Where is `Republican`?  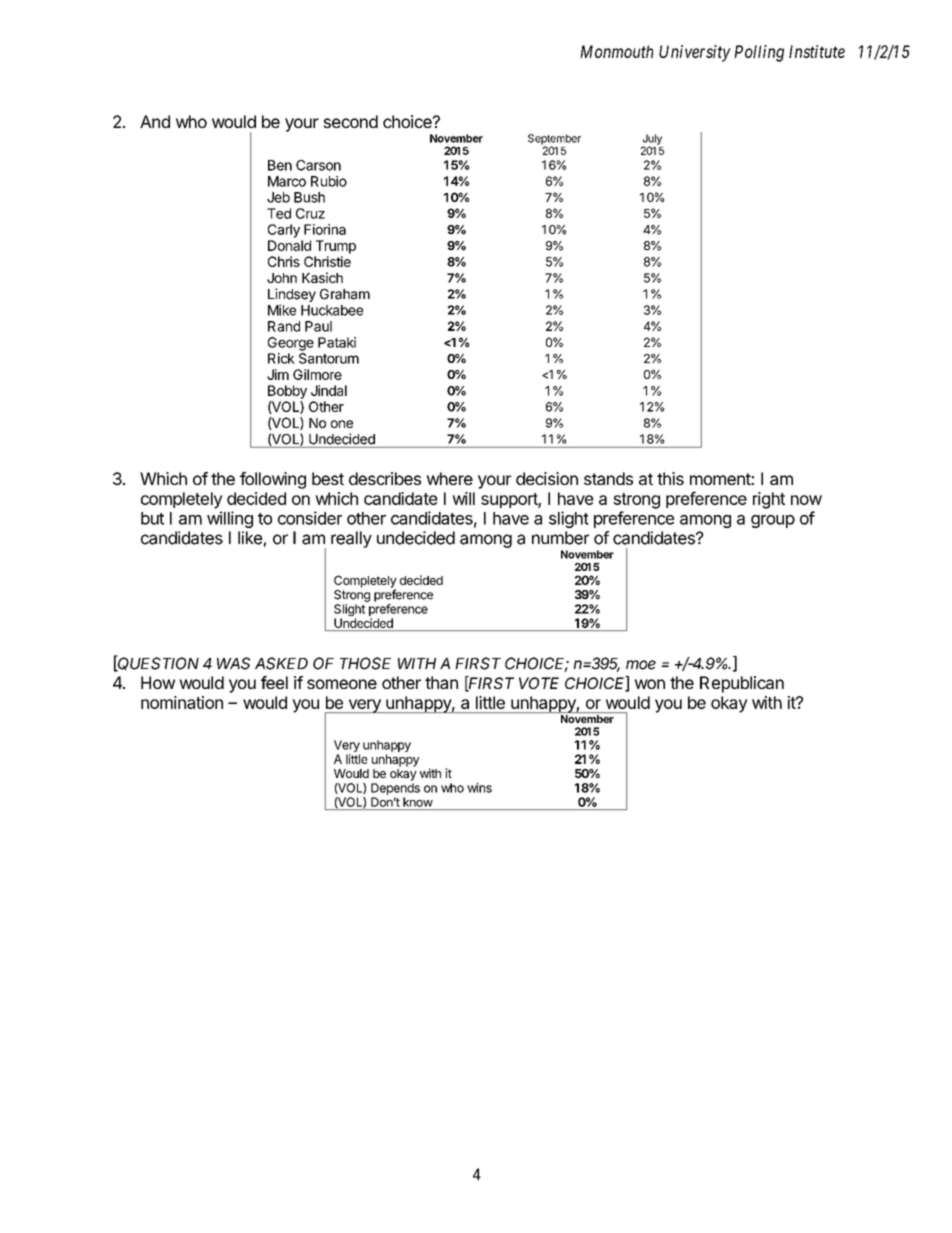 Republican is located at coordinates (742, 684).
